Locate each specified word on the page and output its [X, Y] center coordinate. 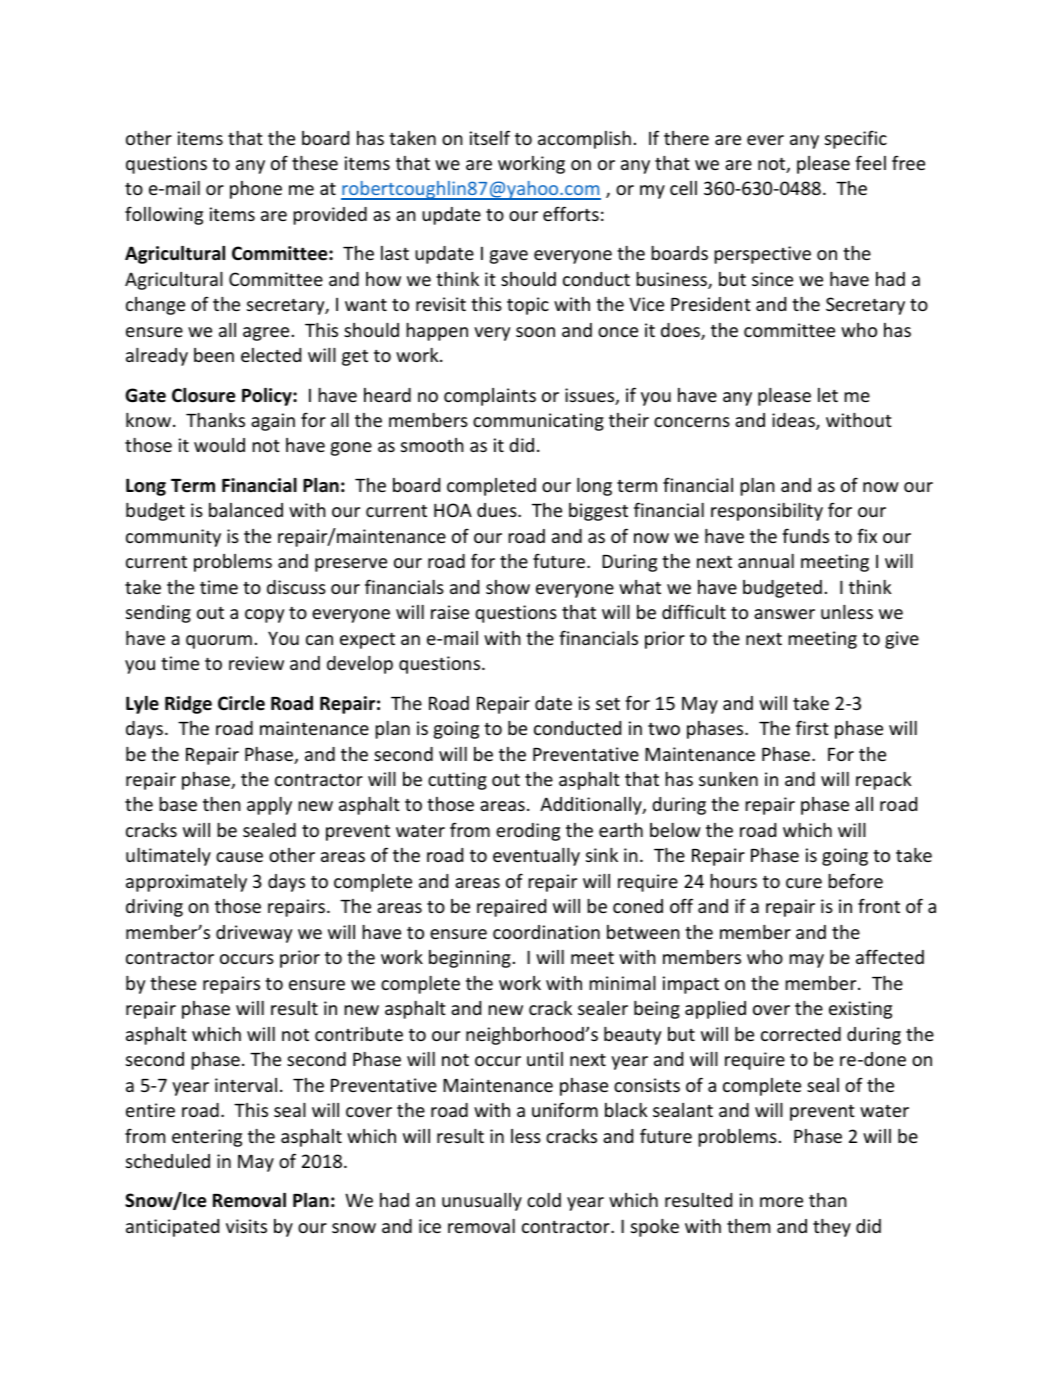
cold [544, 1200]
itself [490, 137]
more [781, 1202]
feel [870, 162]
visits [246, 1226]
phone [256, 190]
